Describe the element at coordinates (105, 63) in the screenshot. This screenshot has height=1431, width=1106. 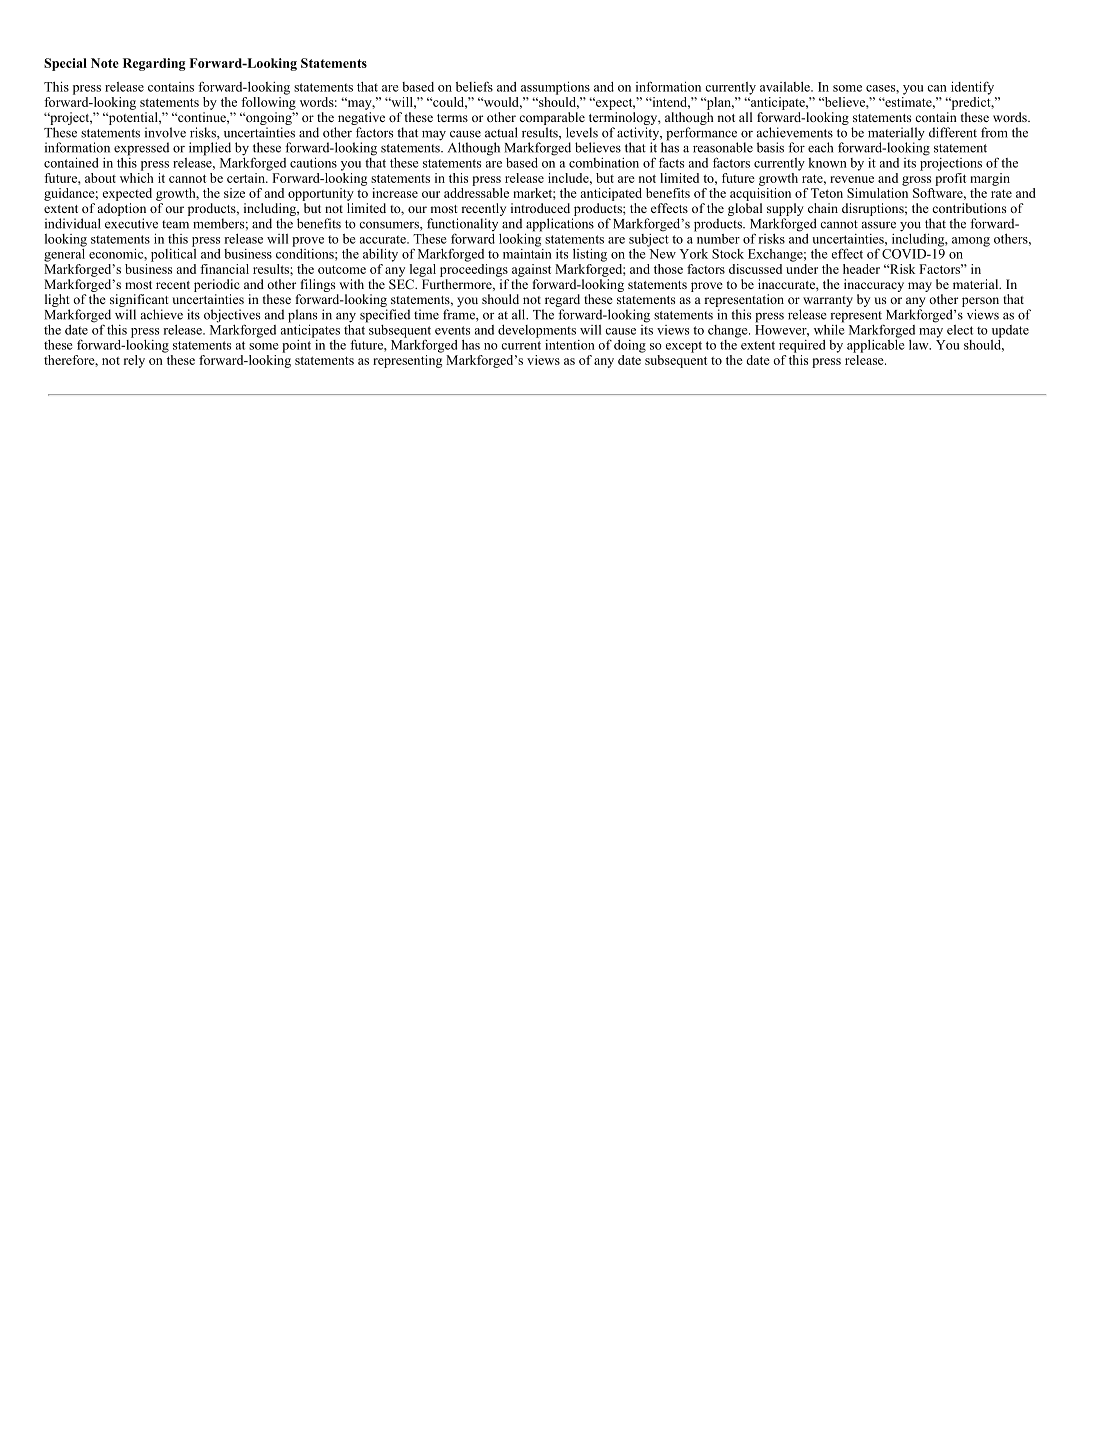
I see `Note` at that location.
